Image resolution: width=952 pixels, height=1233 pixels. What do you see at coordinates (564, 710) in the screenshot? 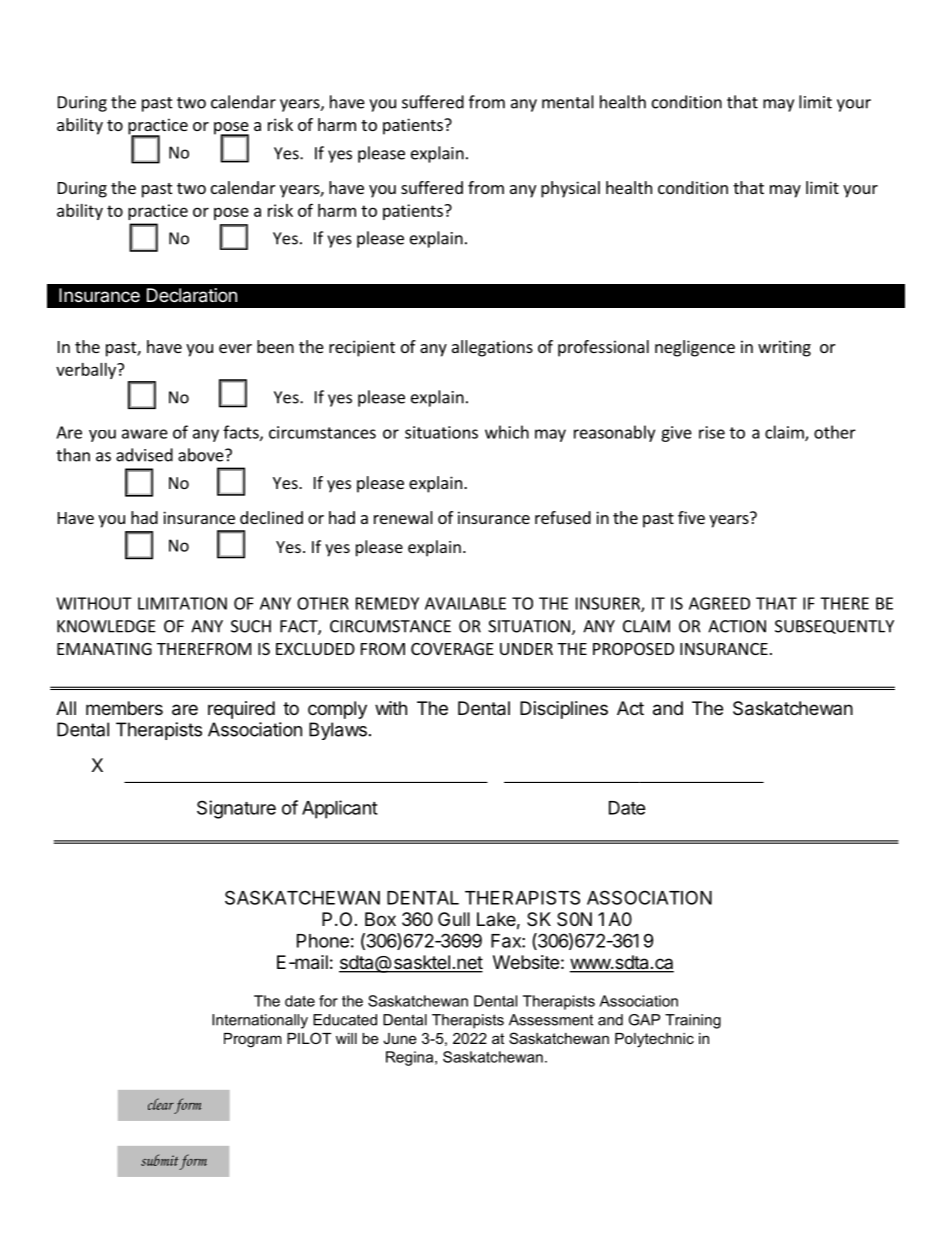
I see `Disciplines` at bounding box center [564, 710].
